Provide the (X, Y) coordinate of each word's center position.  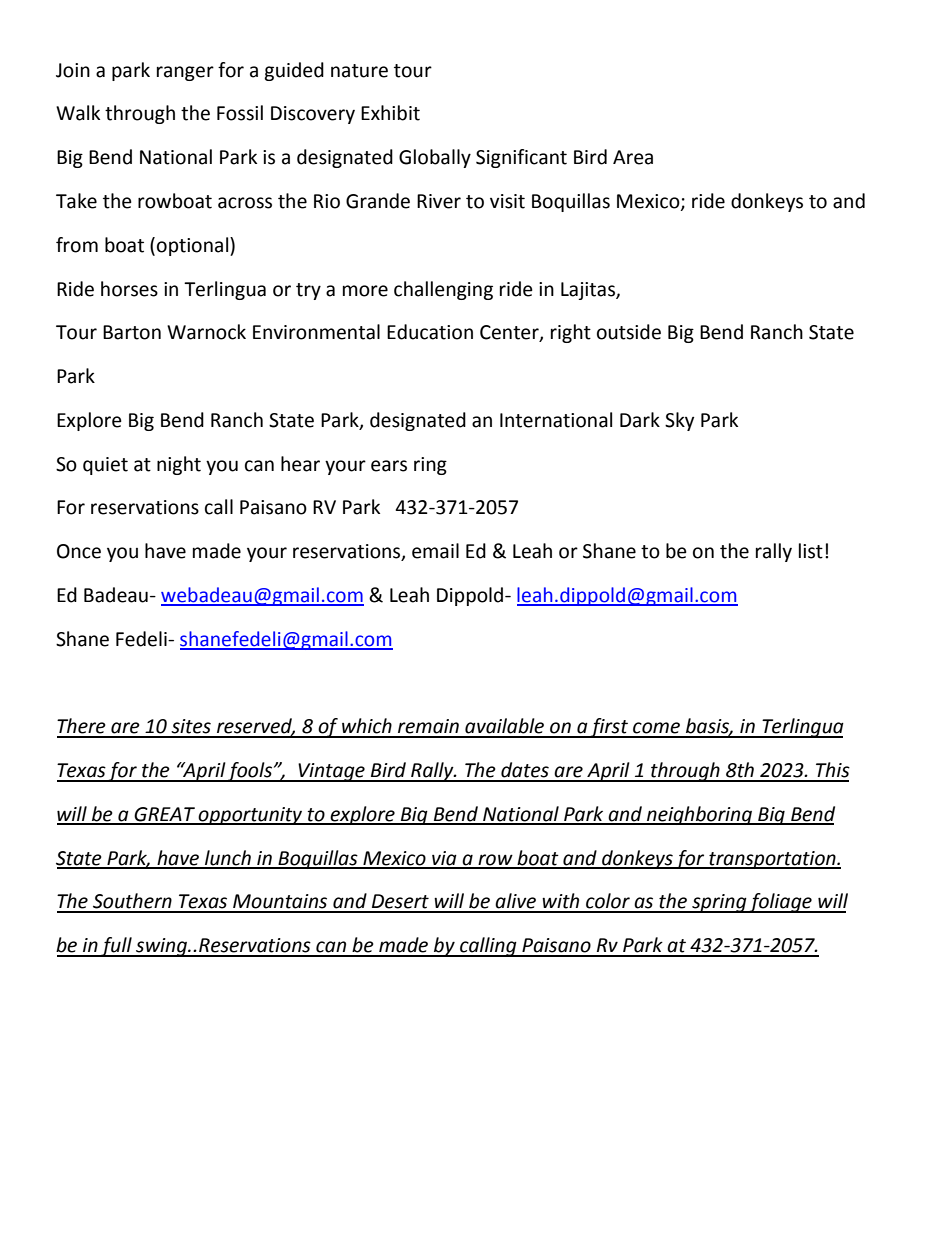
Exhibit (390, 113)
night (179, 465)
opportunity (251, 816)
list (811, 551)
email (435, 551)
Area (633, 157)
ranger (185, 73)
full (116, 947)
